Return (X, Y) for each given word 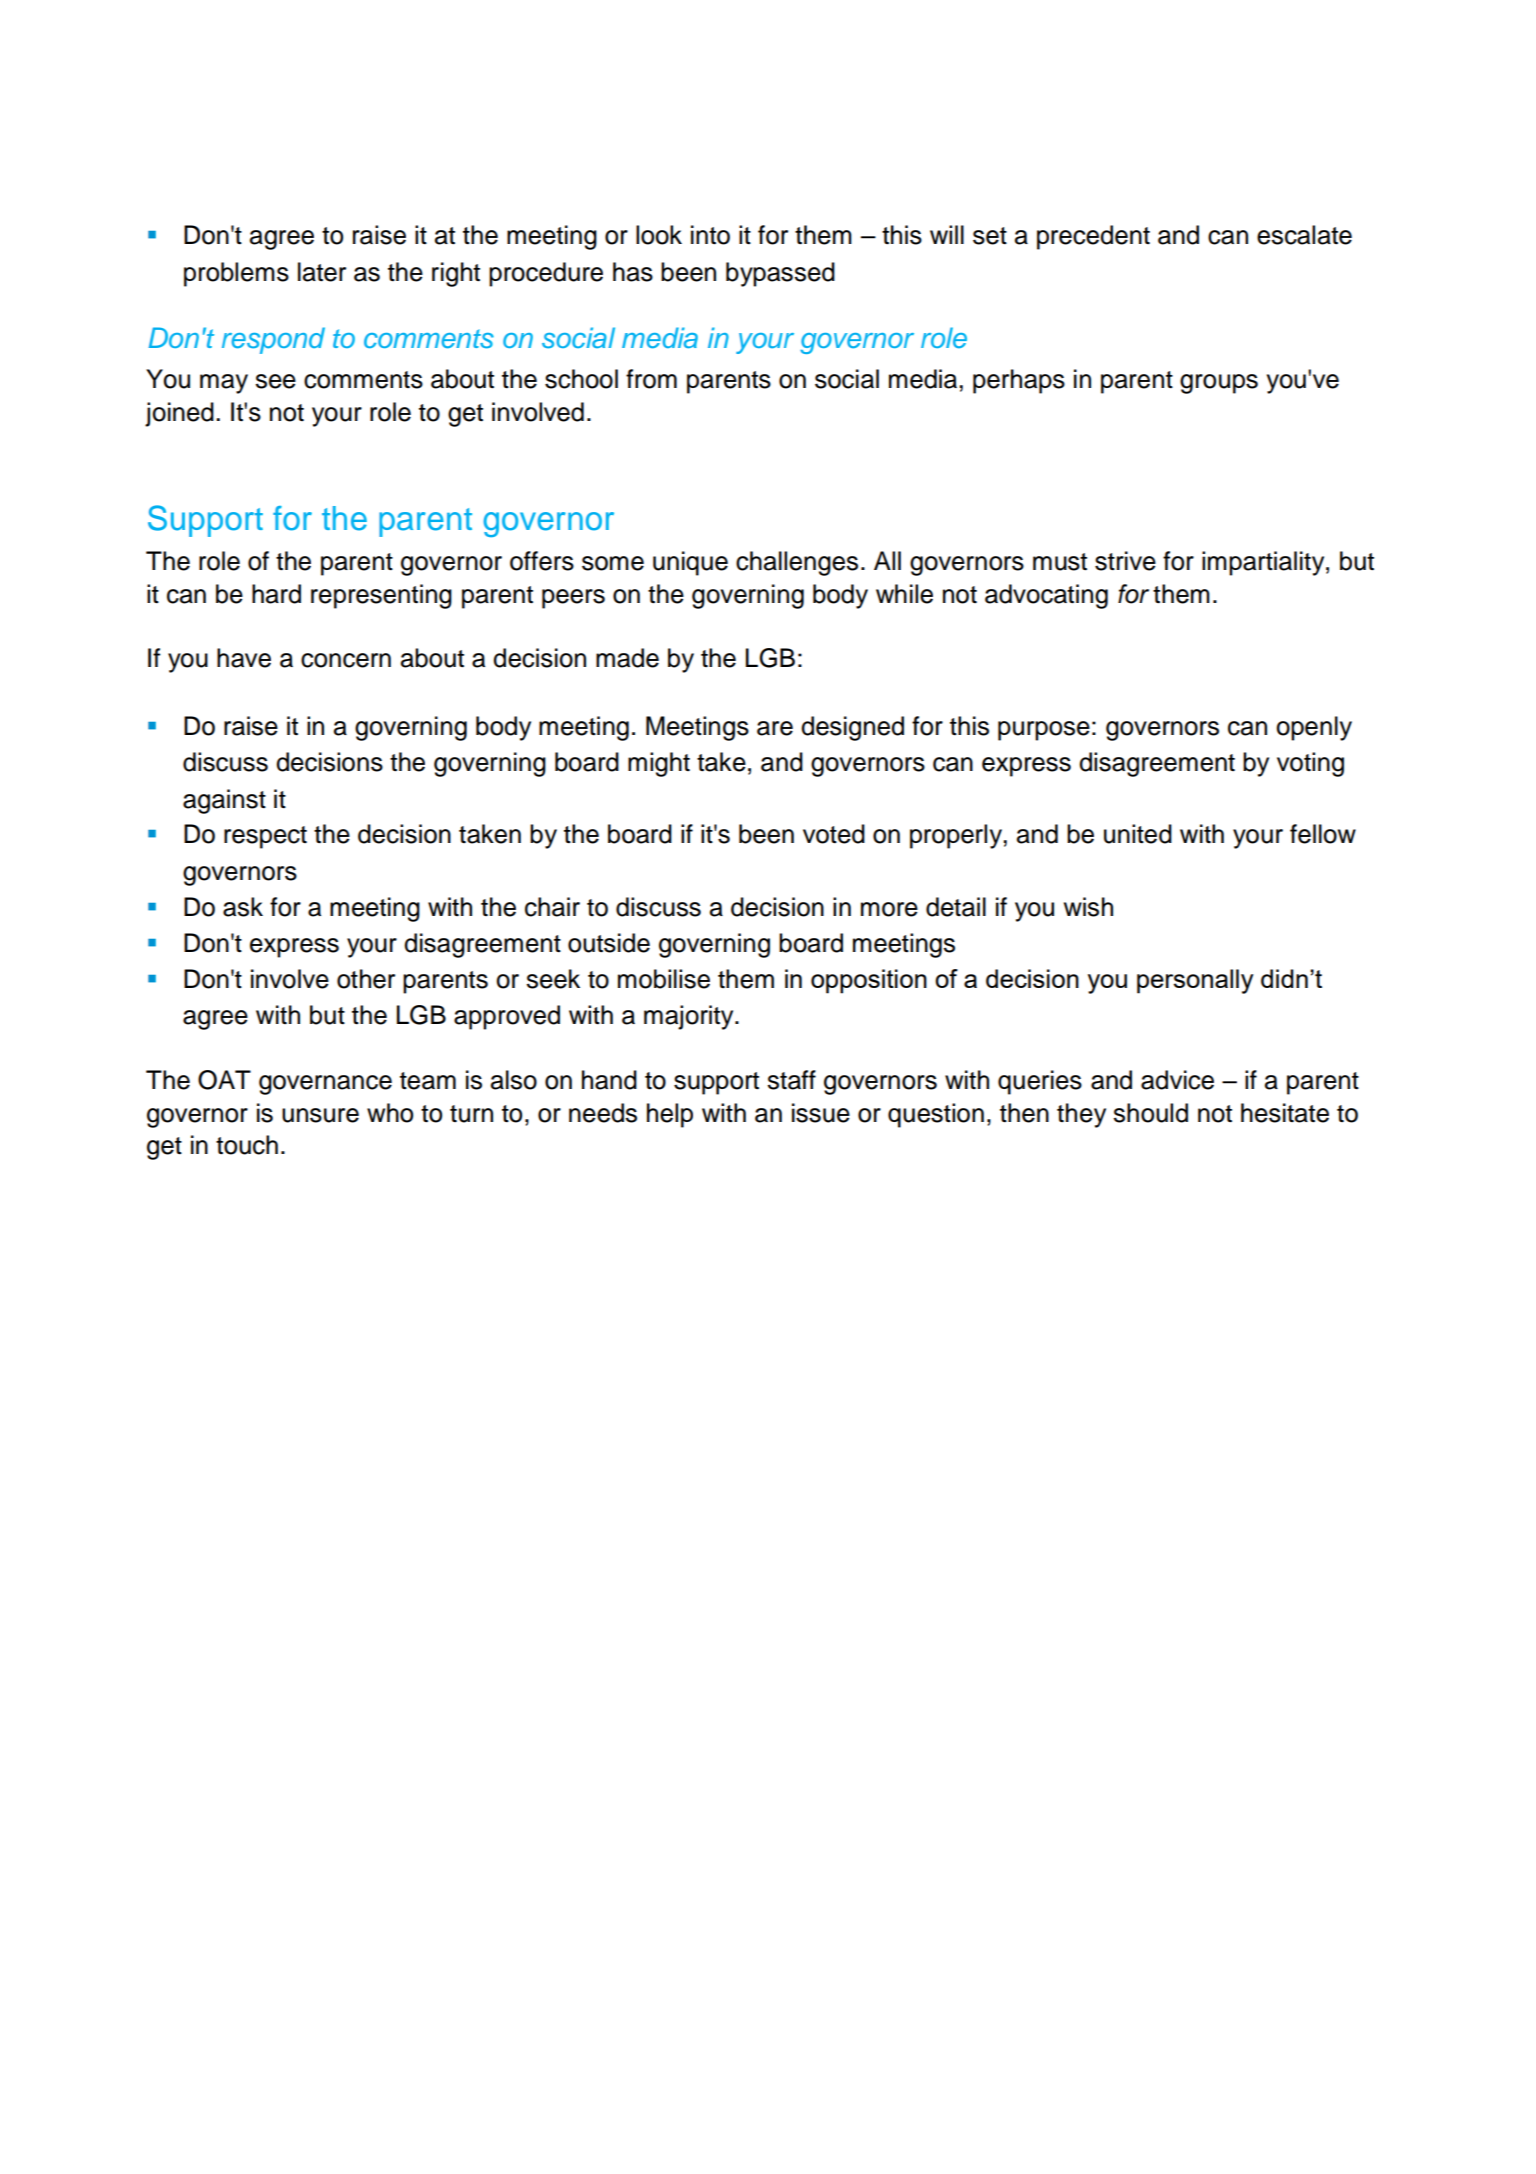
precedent (1093, 237)
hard (276, 594)
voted (834, 834)
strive (1125, 561)
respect (265, 837)
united (1138, 834)
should (1150, 1113)
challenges (797, 563)
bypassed (780, 274)
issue (821, 1113)
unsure (320, 1115)
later (322, 272)
